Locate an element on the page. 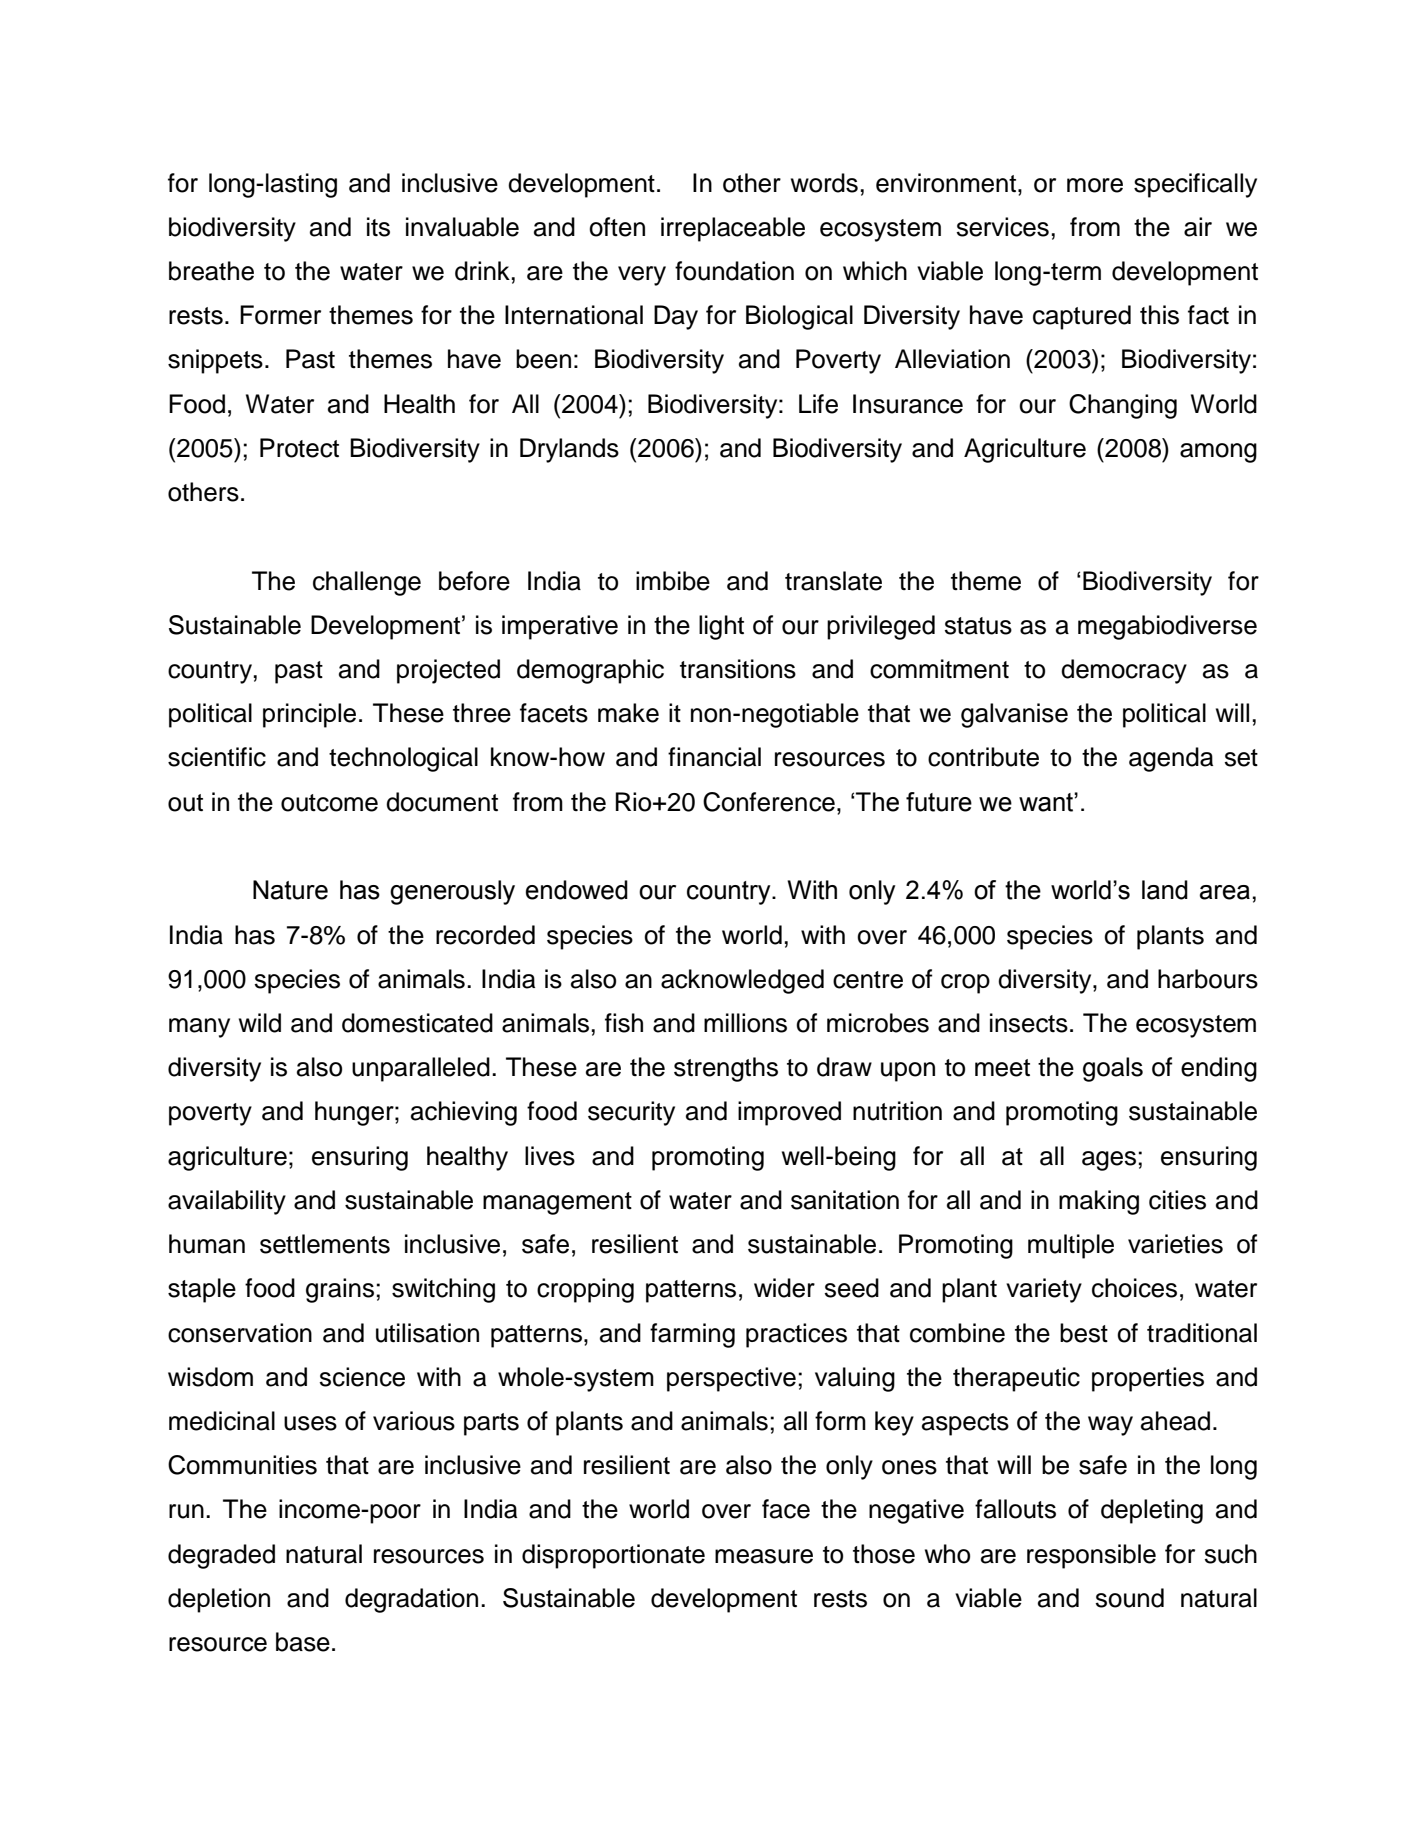 The width and height of the document is (1426, 1846). more is located at coordinates (1095, 185).
